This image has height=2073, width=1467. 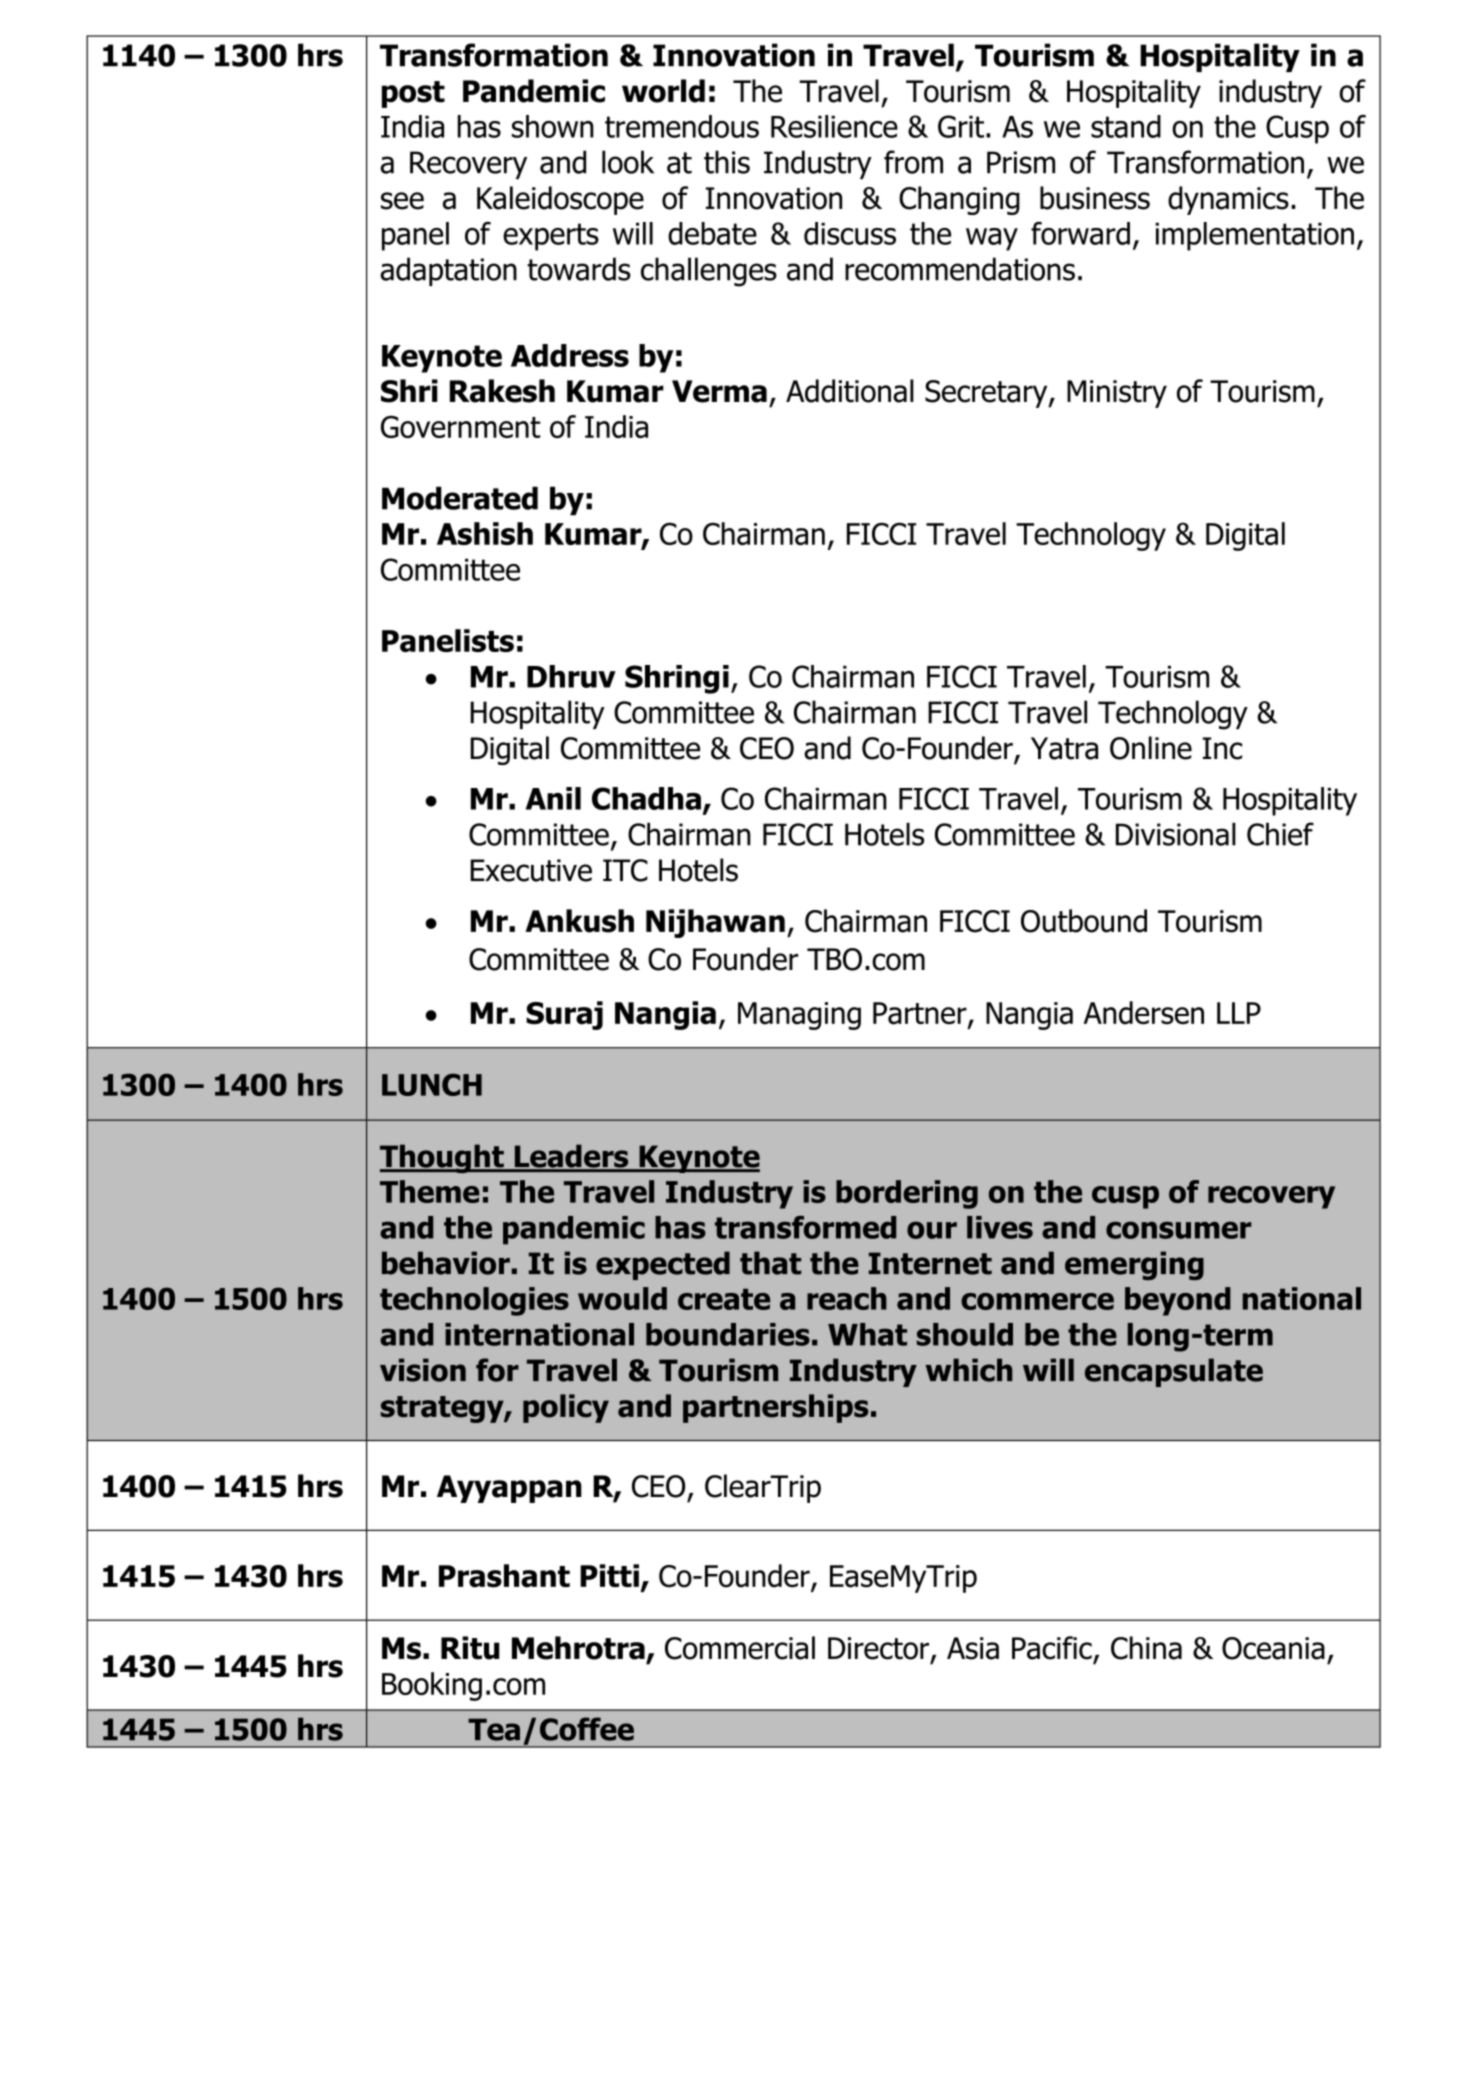 What do you see at coordinates (880, 1649) in the image?
I see `Director` at bounding box center [880, 1649].
